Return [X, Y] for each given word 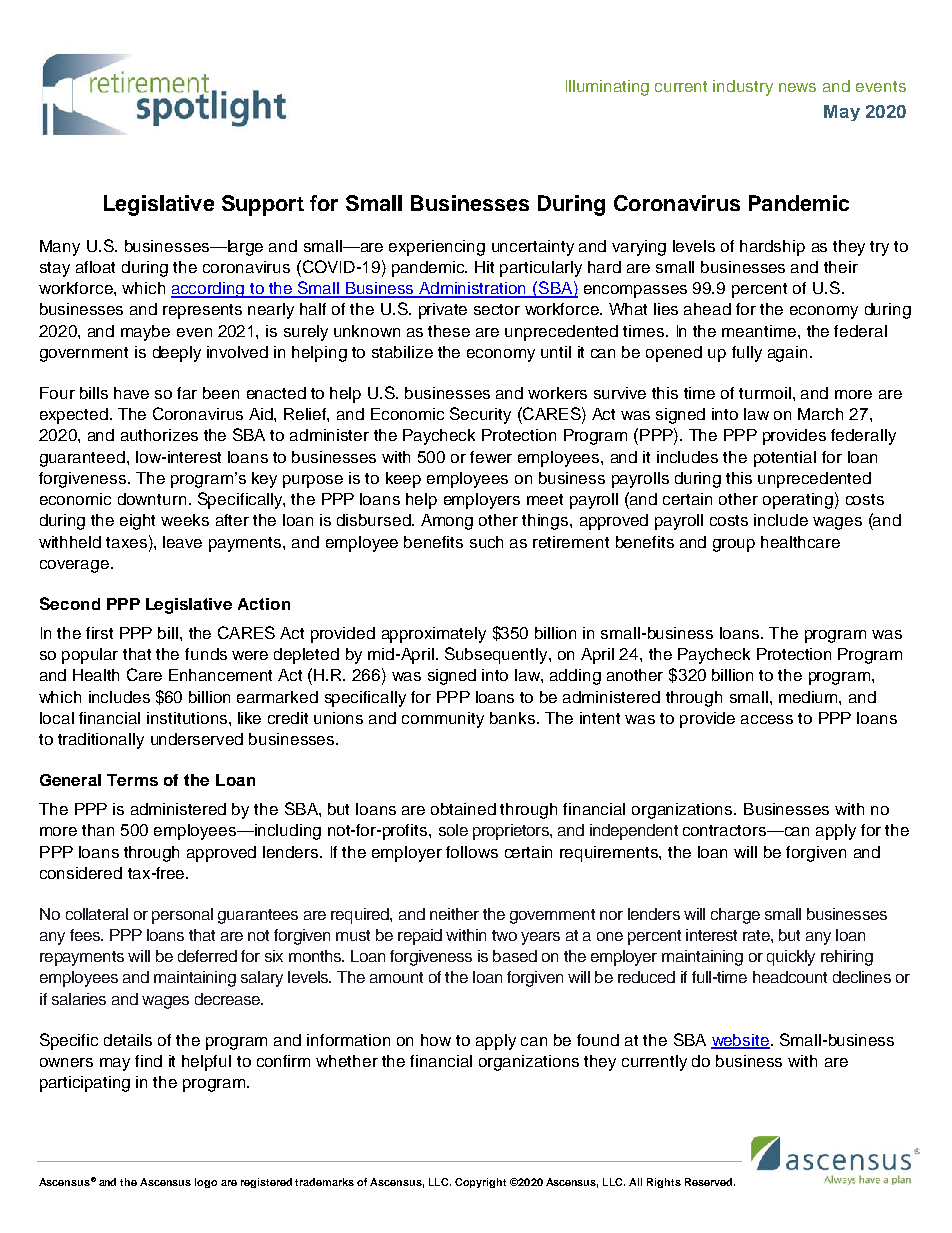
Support [263, 205]
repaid [420, 937]
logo [206, 1183]
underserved [197, 739]
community [443, 720]
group [734, 545]
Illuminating [607, 88]
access [767, 719]
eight [137, 522]
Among [447, 522]
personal [182, 916]
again [787, 354]
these [449, 331]
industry [743, 88]
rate [757, 935]
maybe [145, 333]
